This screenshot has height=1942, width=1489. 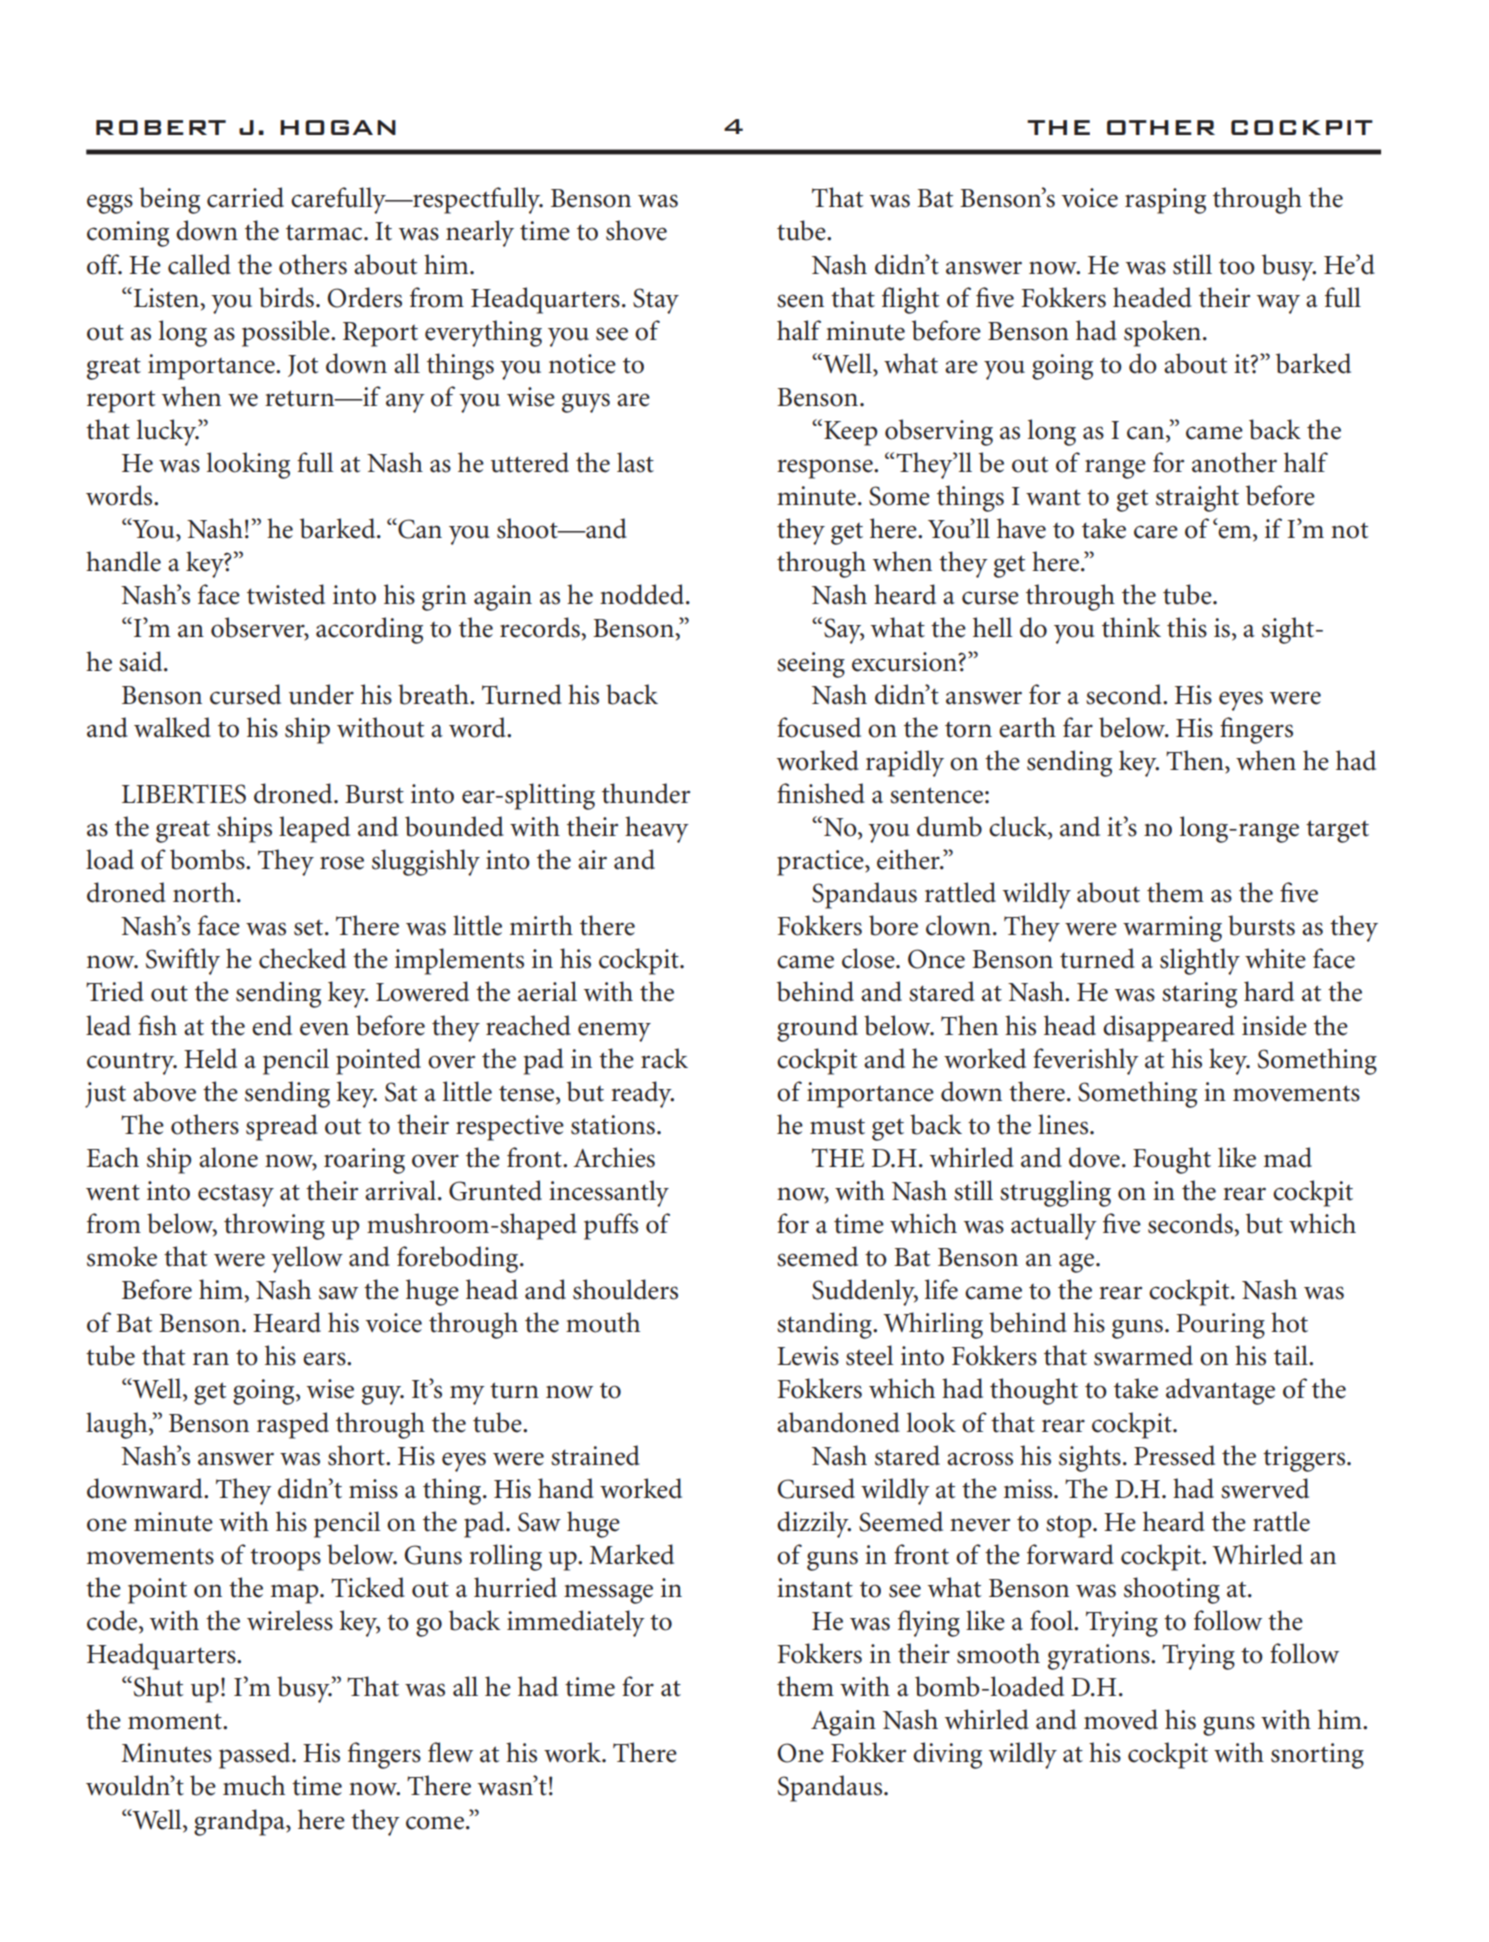 What do you see at coordinates (1200, 961) in the screenshot?
I see `slightly` at bounding box center [1200, 961].
